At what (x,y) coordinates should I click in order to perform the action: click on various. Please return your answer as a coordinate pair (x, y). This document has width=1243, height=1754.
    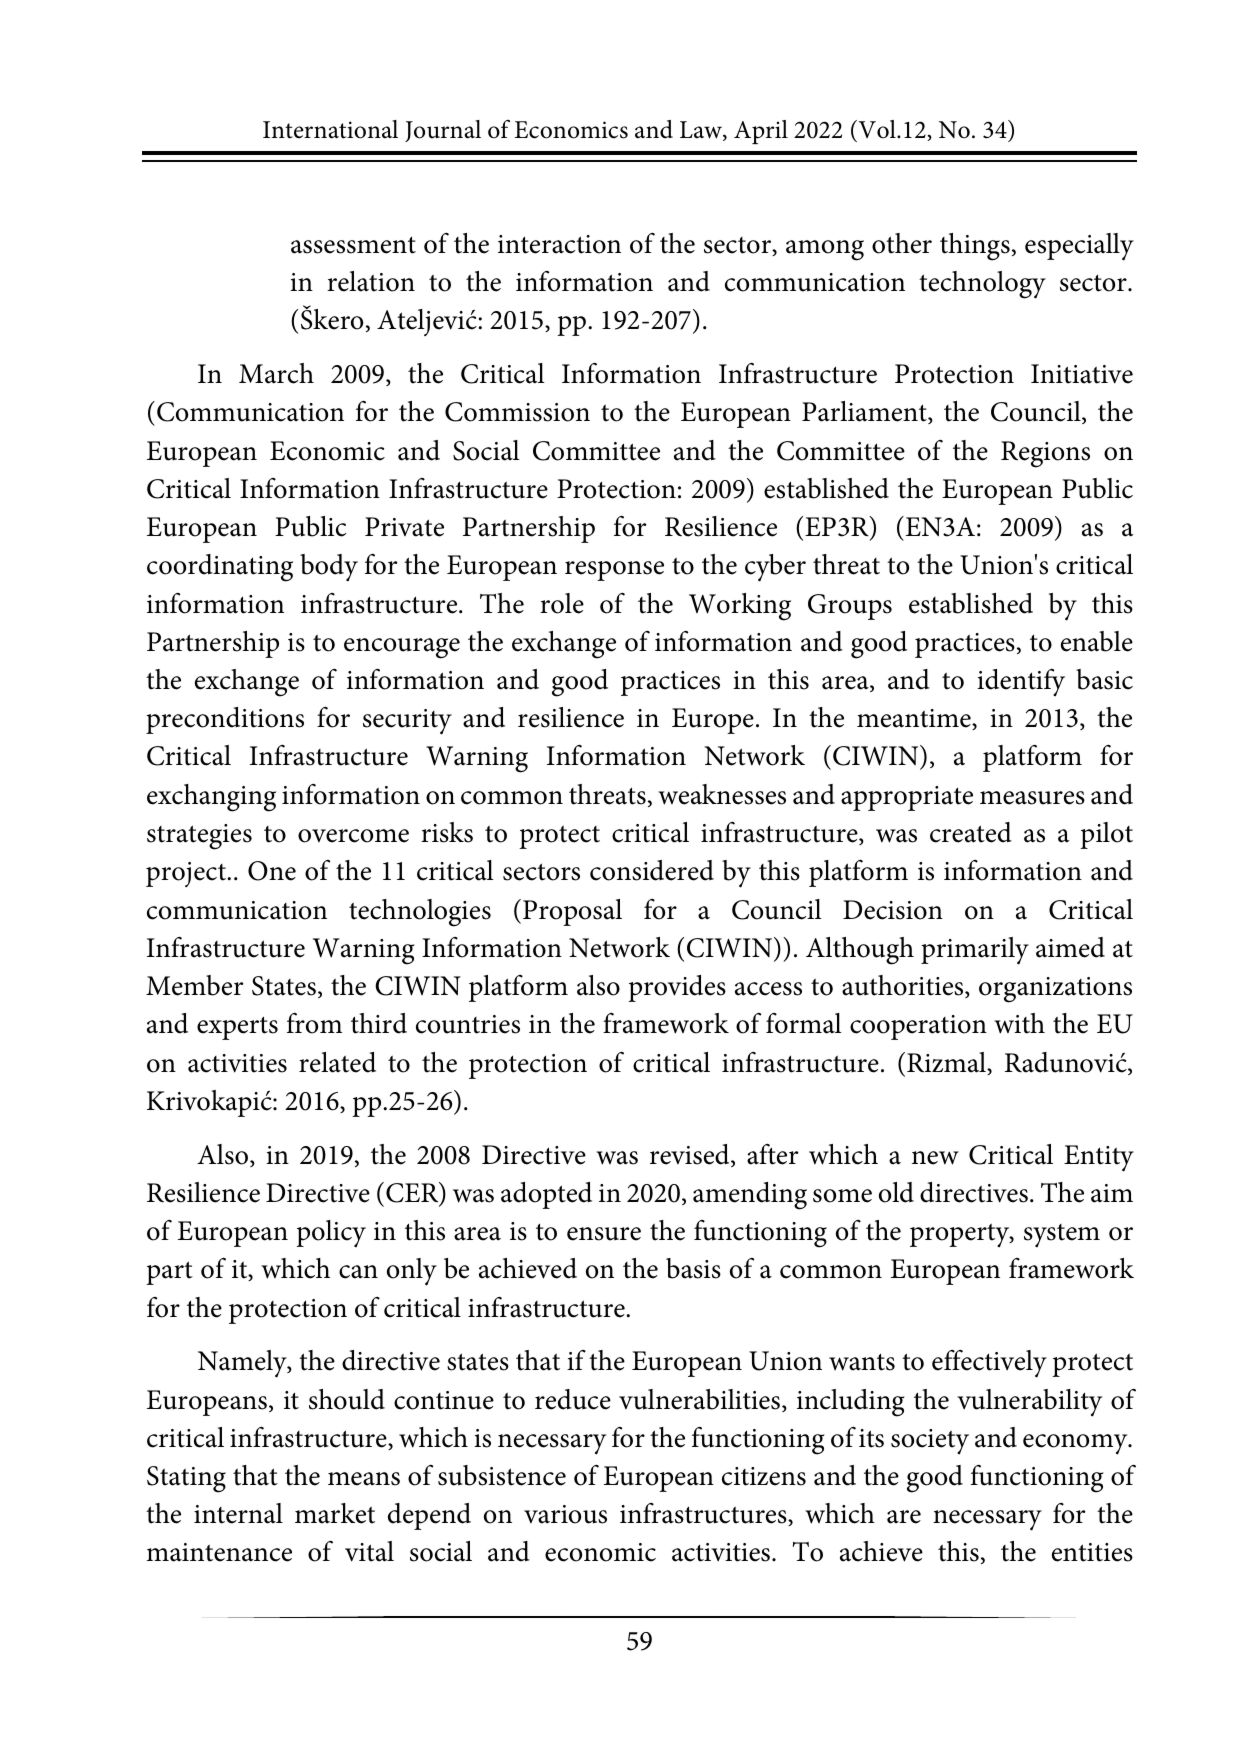
    Looking at the image, I should click on (565, 1514).
